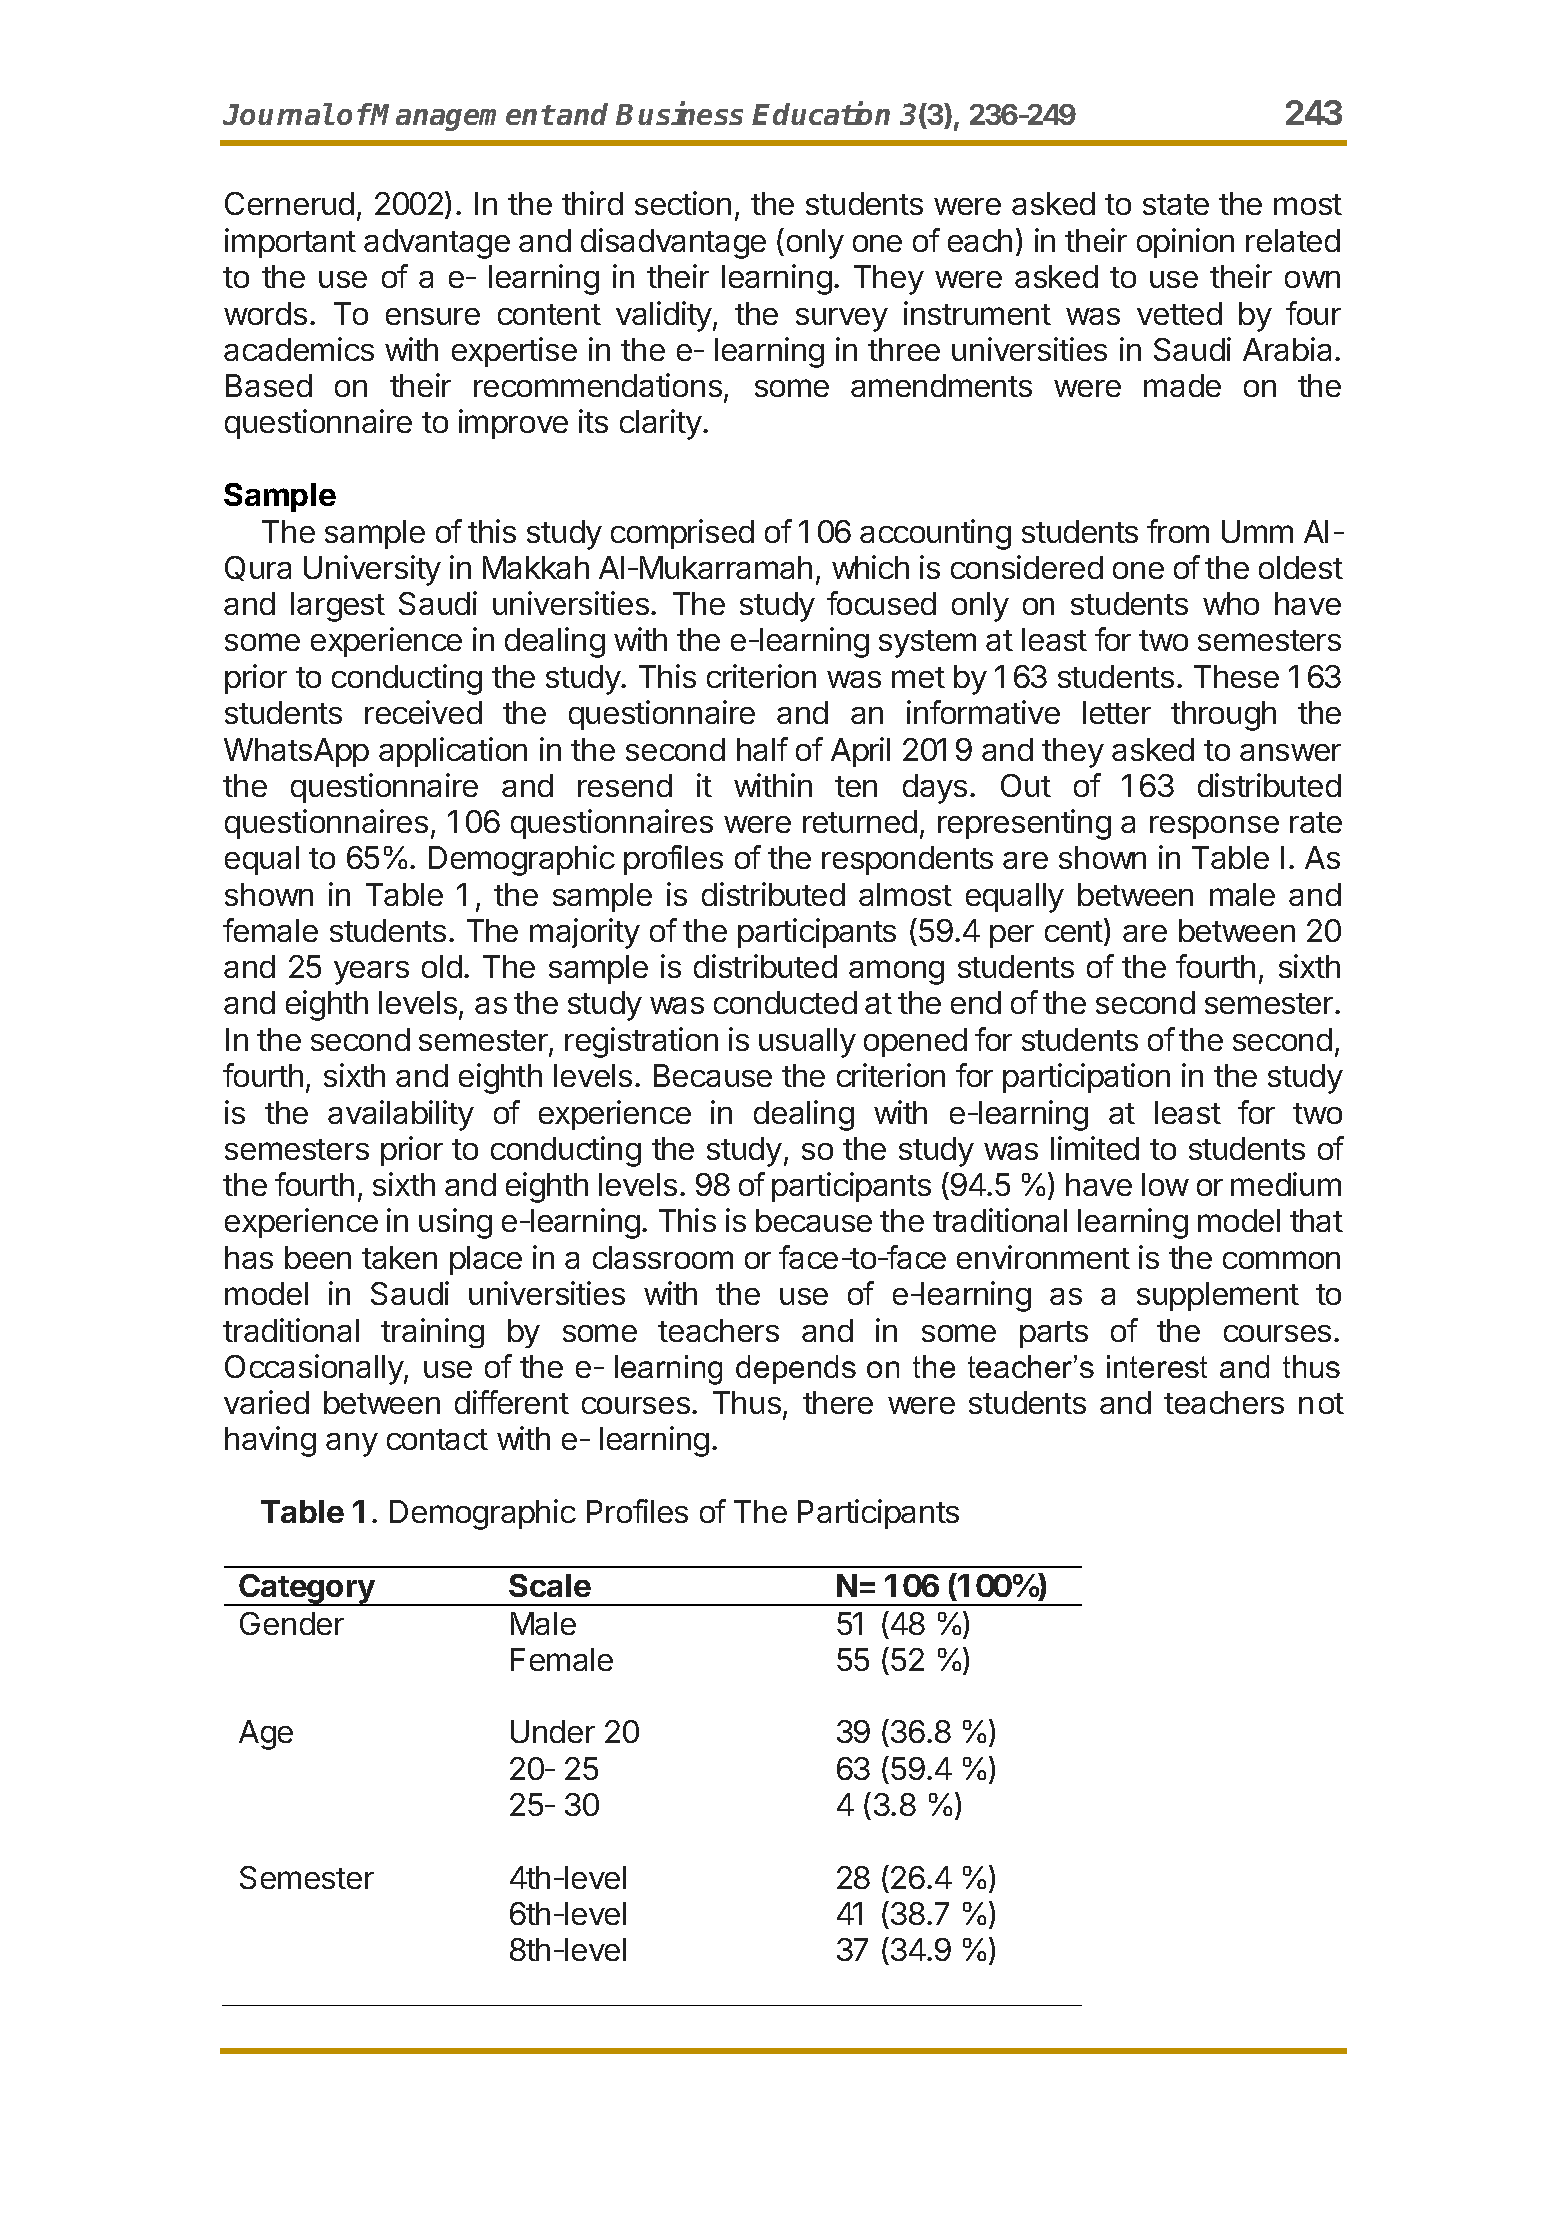 The image size is (1566, 2215). What do you see at coordinates (423, 712) in the document?
I see `received` at bounding box center [423, 712].
